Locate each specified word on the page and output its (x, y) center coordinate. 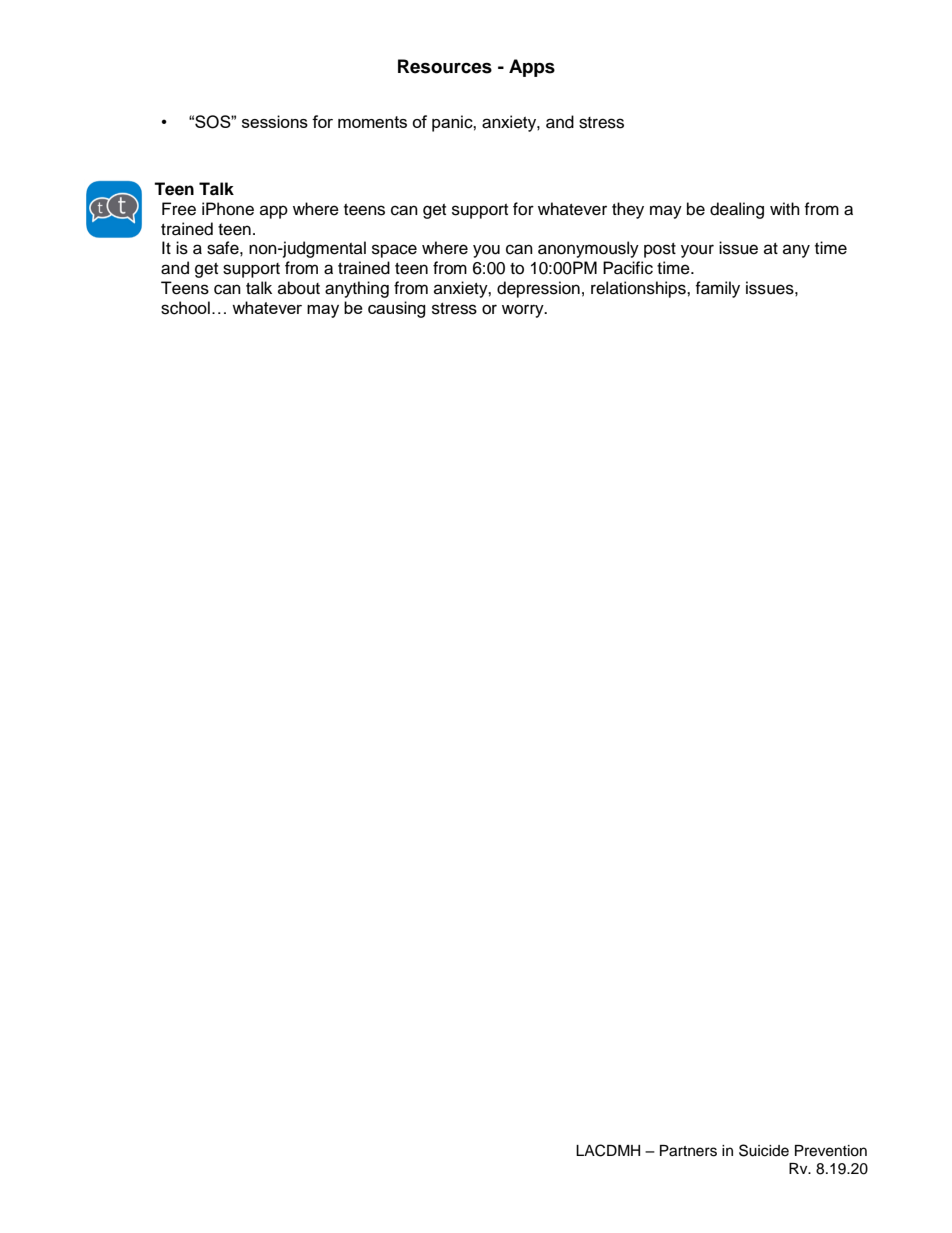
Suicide (764, 1150)
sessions (275, 121)
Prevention (831, 1151)
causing (397, 309)
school (185, 308)
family (717, 289)
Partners (688, 1151)
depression (538, 289)
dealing (737, 210)
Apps (532, 68)
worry (524, 311)
